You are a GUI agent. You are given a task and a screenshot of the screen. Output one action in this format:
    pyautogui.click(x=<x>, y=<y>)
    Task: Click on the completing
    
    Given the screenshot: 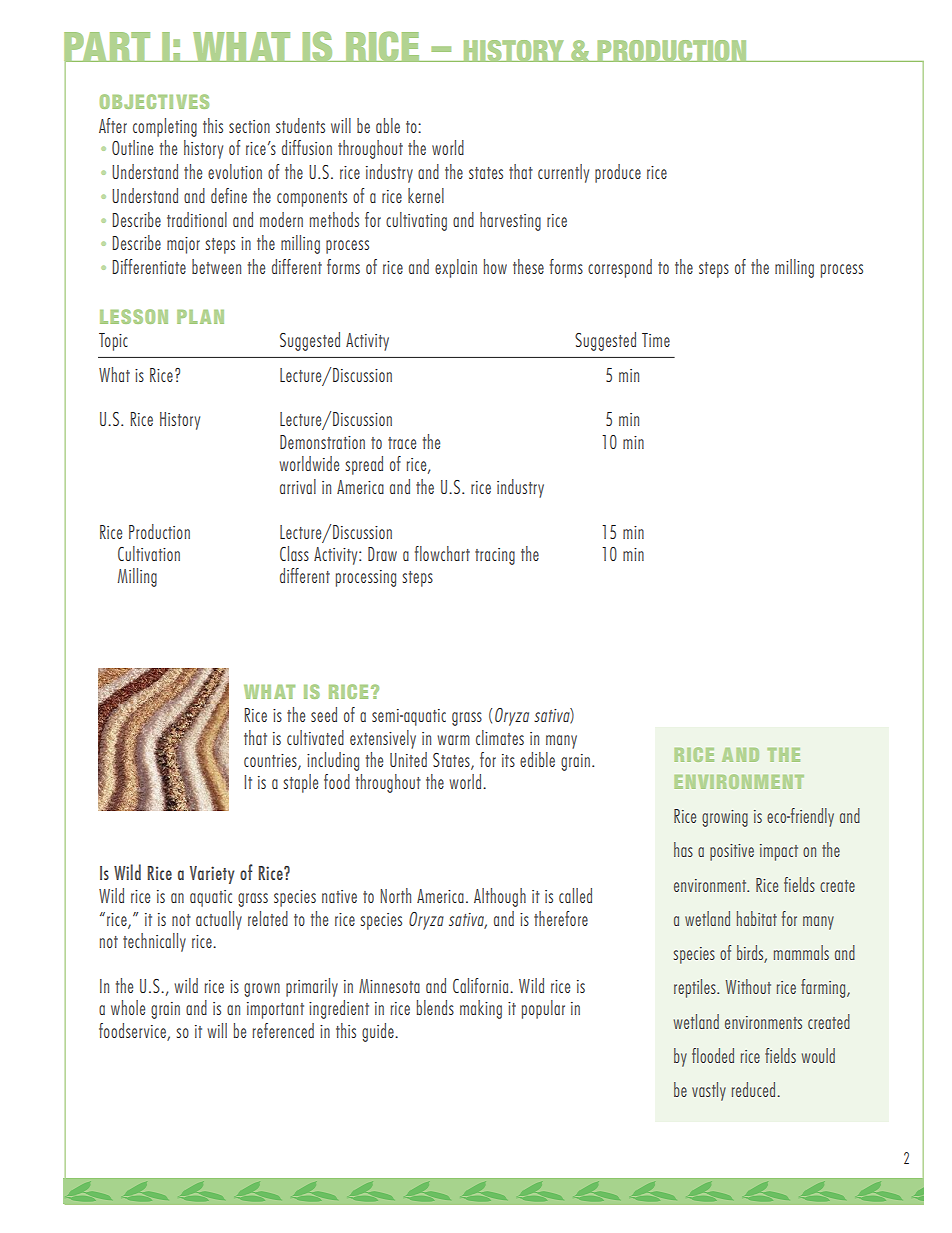 What is the action you would take?
    pyautogui.click(x=165, y=127)
